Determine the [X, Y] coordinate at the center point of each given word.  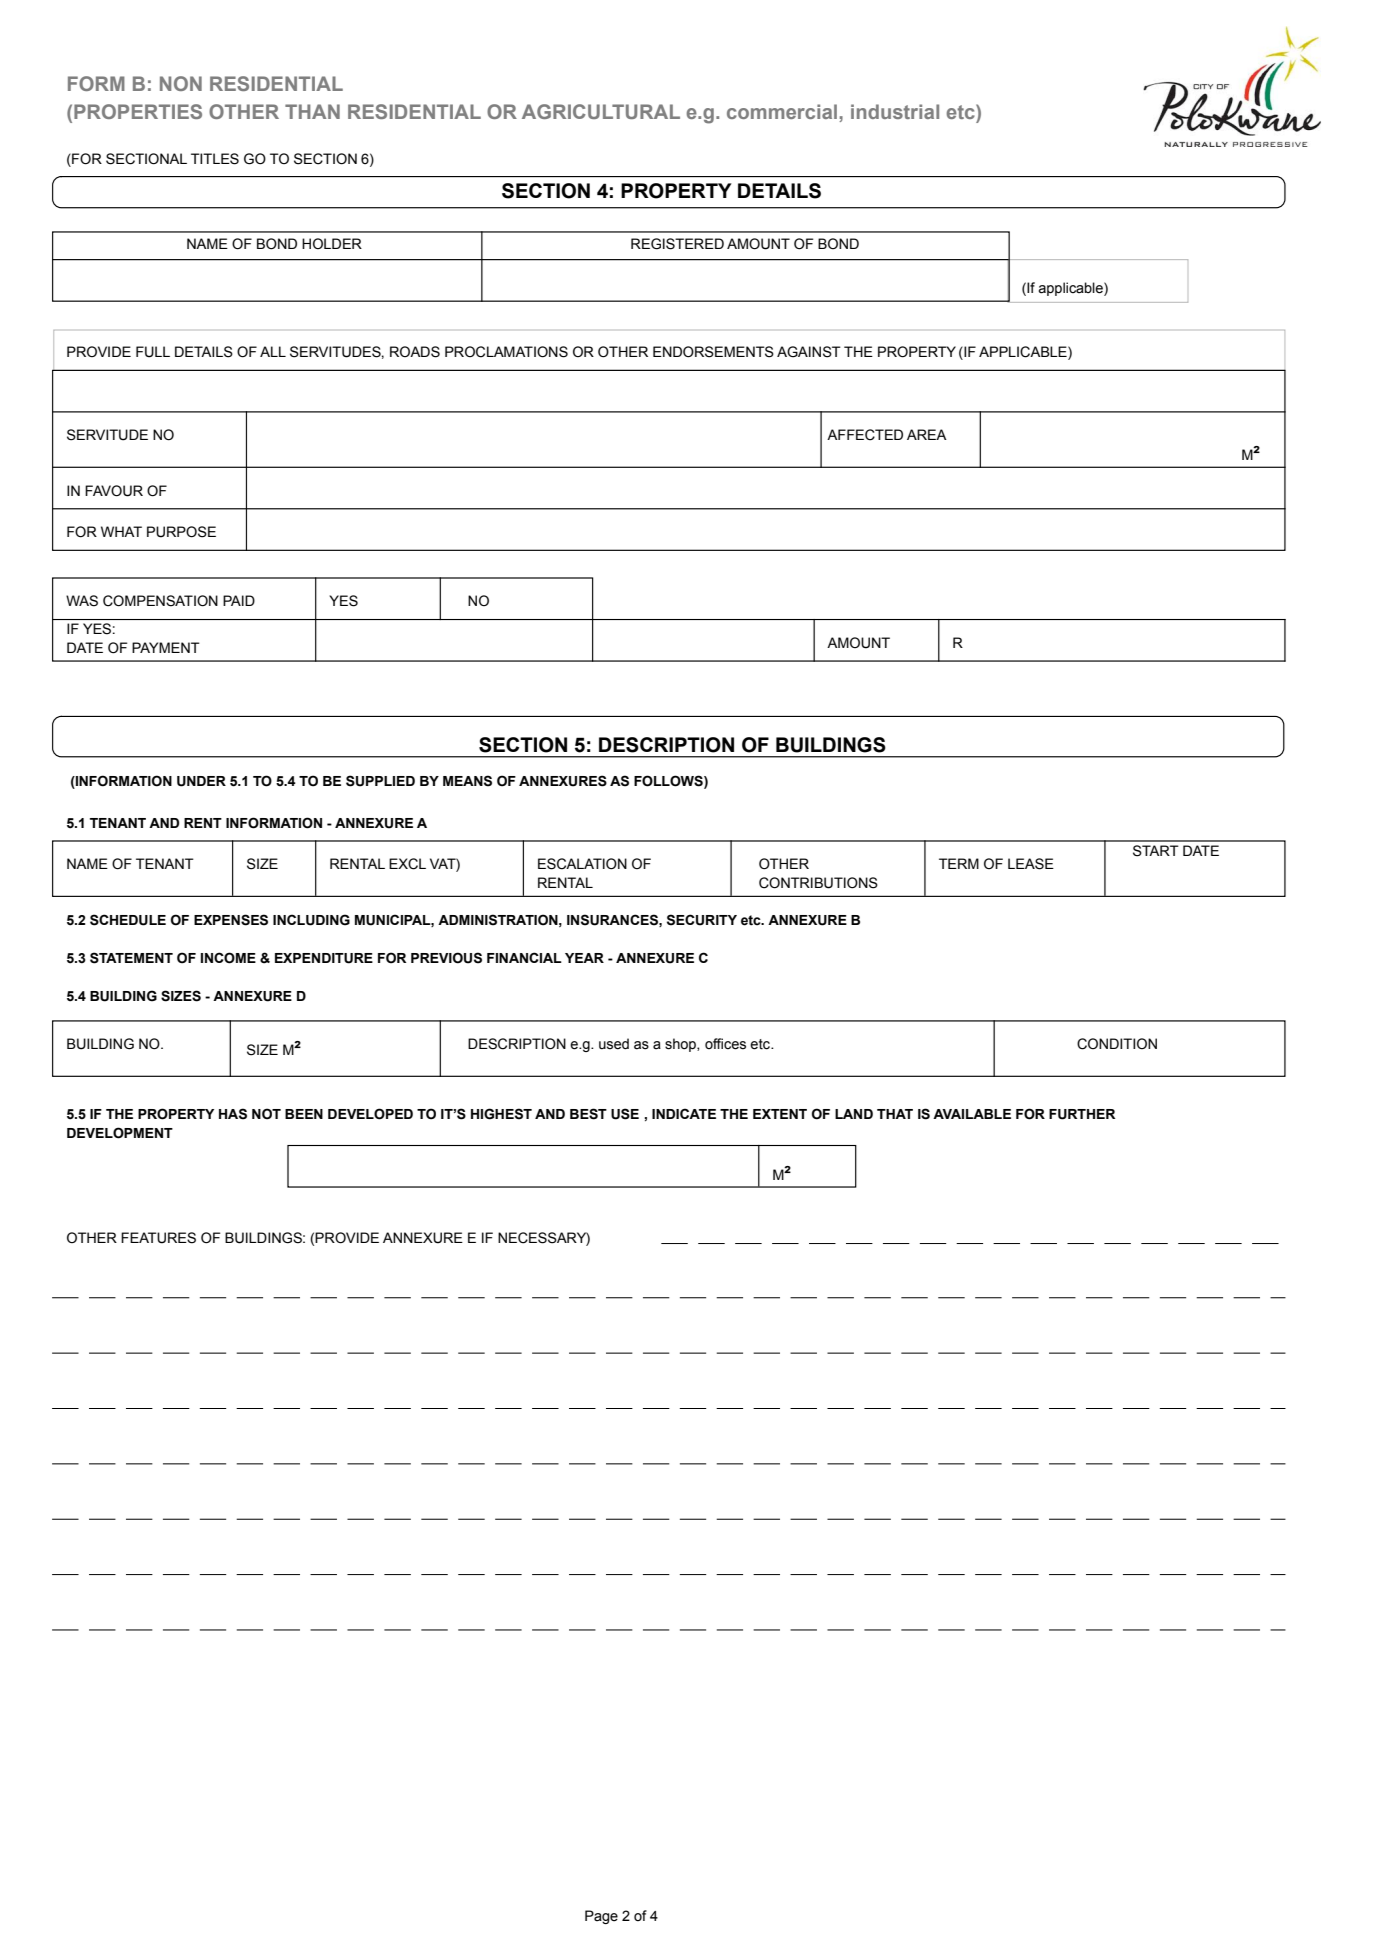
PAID [239, 600]
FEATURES [158, 1238]
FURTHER [1082, 1114]
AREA [927, 434]
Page [601, 1917]
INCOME [228, 958]
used [614, 1044]
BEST [588, 1114]
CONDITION [1117, 1044]
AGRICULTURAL [601, 111]
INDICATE [684, 1113]
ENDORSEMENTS [713, 352]
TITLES [215, 159]
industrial [895, 111]
